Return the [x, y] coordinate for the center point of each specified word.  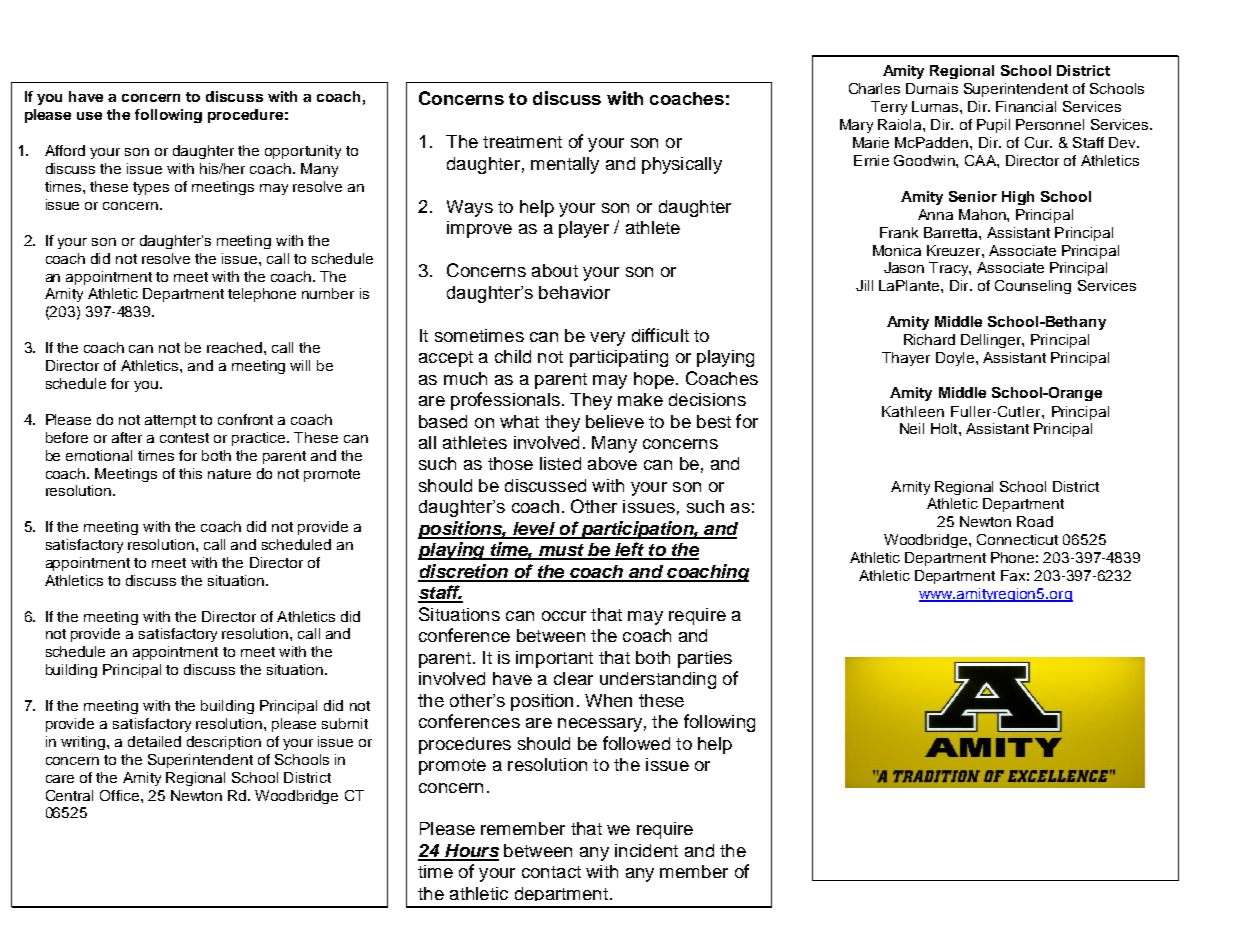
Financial [1026, 106]
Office [121, 795]
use [89, 116]
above [612, 463]
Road [1035, 521]
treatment [522, 142]
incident [646, 850]
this [190, 473]
